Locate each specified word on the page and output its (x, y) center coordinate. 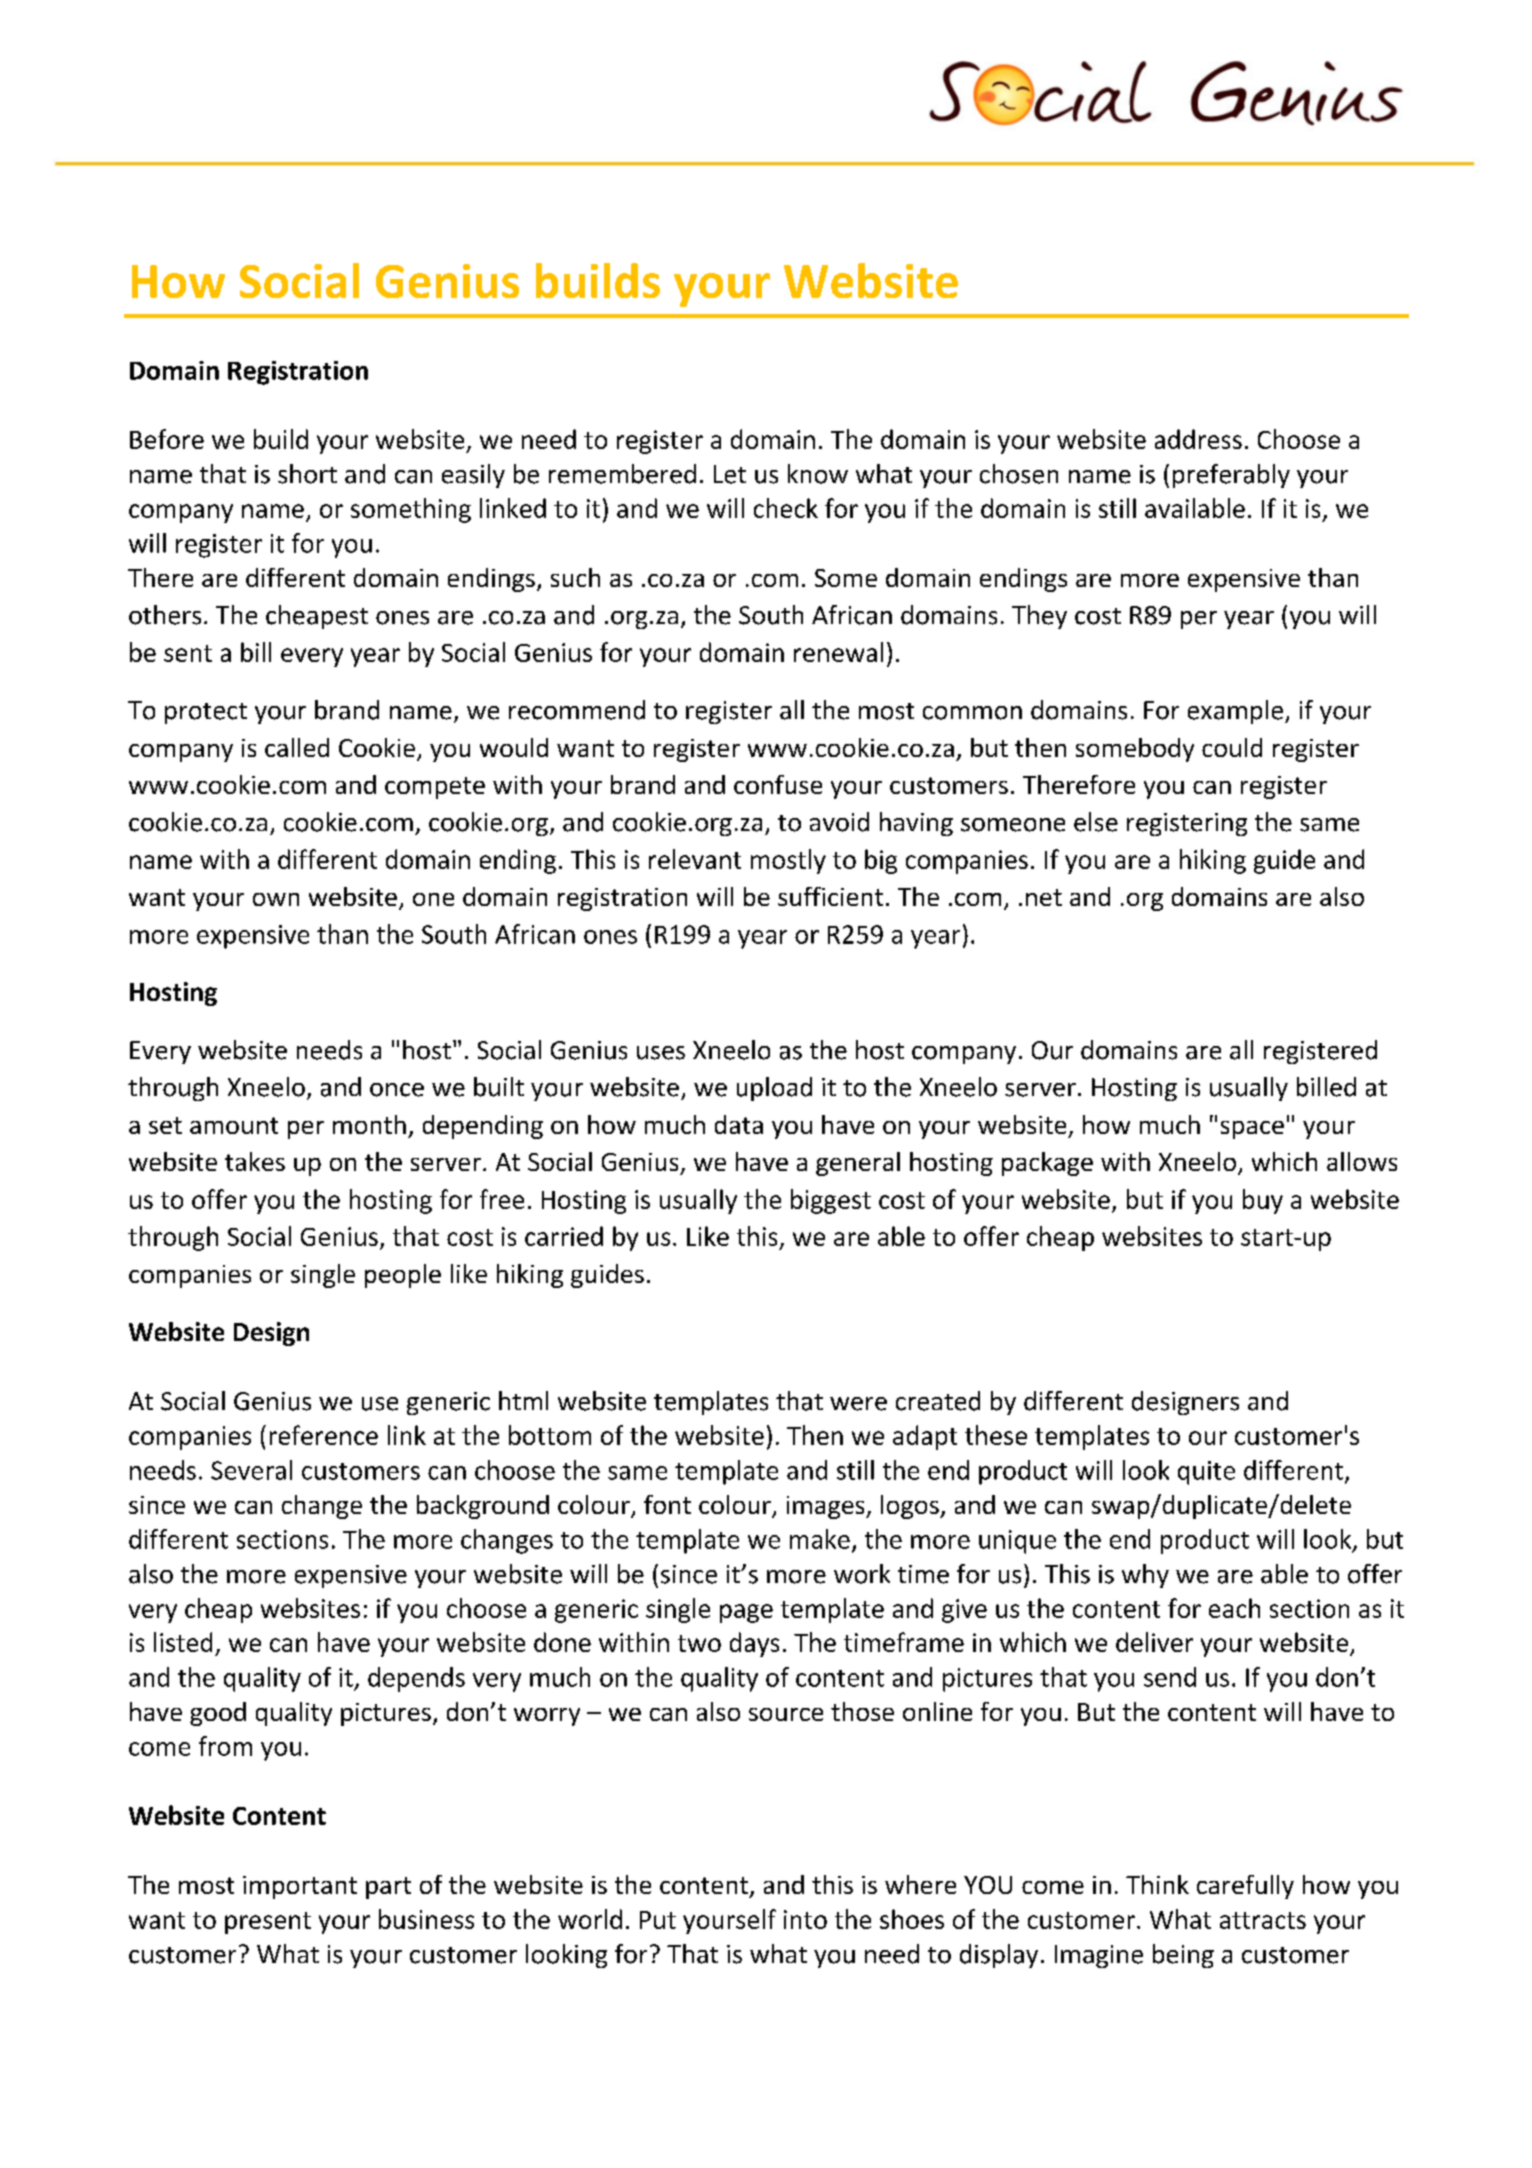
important (300, 1887)
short (307, 474)
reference (324, 1435)
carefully (1245, 1887)
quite (1206, 1473)
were (858, 1404)
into (805, 1919)
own (276, 899)
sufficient (830, 896)
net (1044, 897)
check (786, 508)
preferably (1231, 476)
